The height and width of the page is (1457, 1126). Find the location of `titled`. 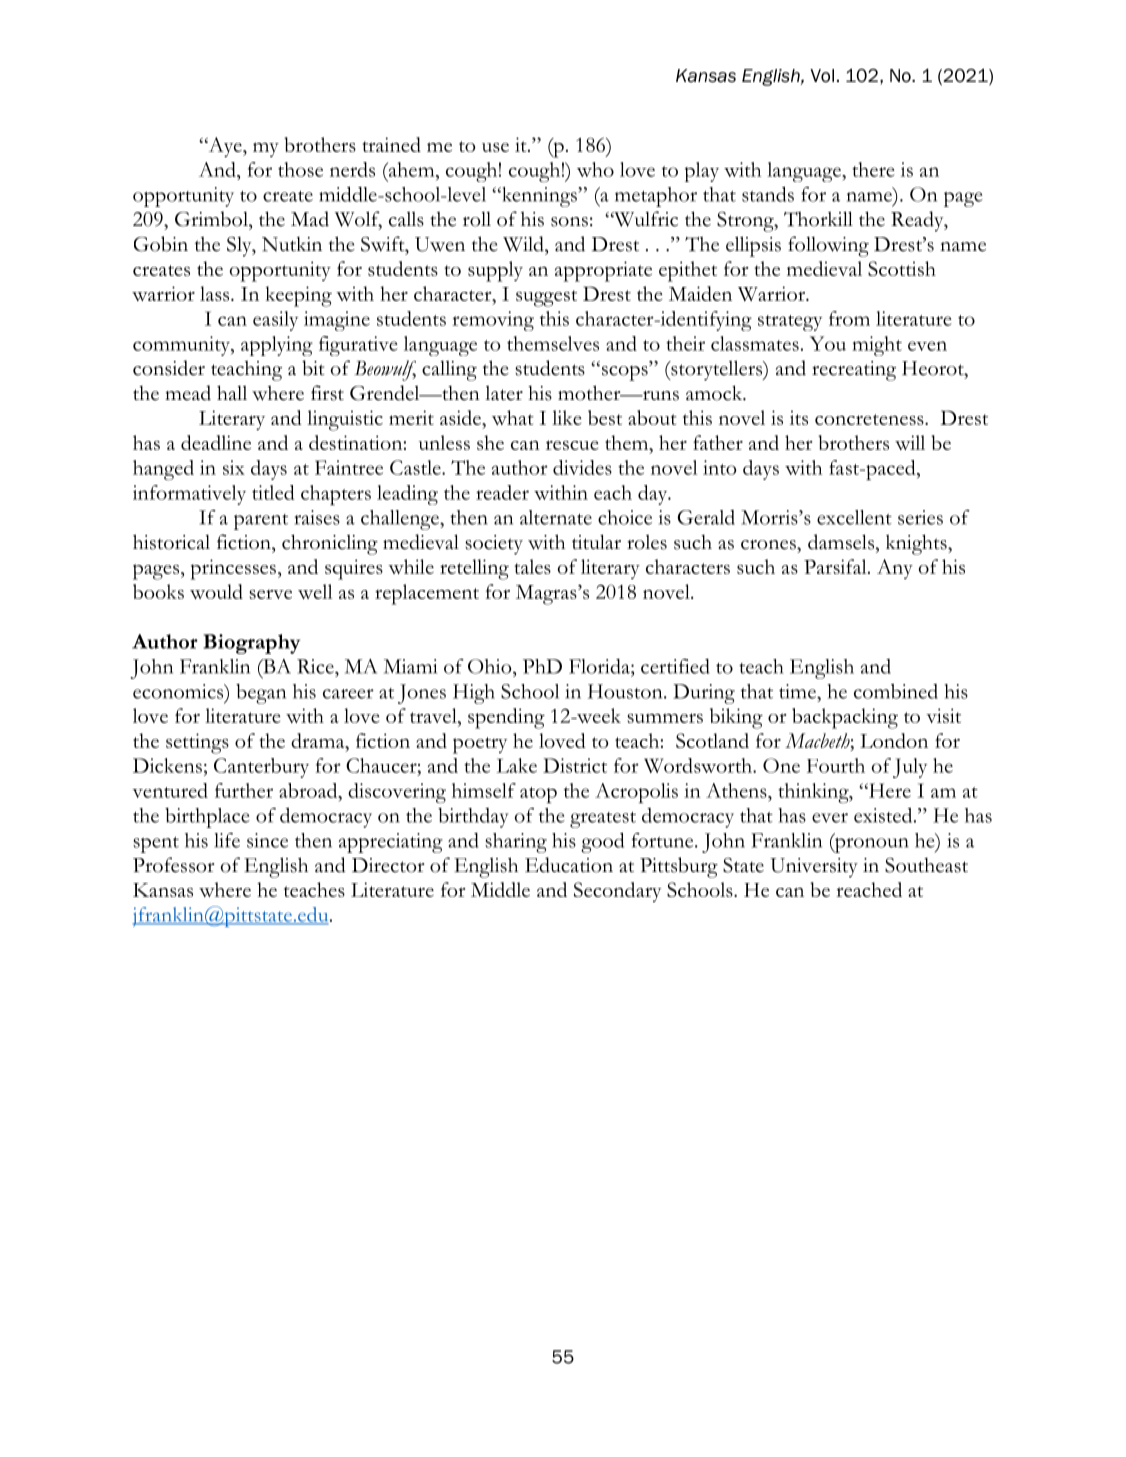

titled is located at coordinates (273, 492).
